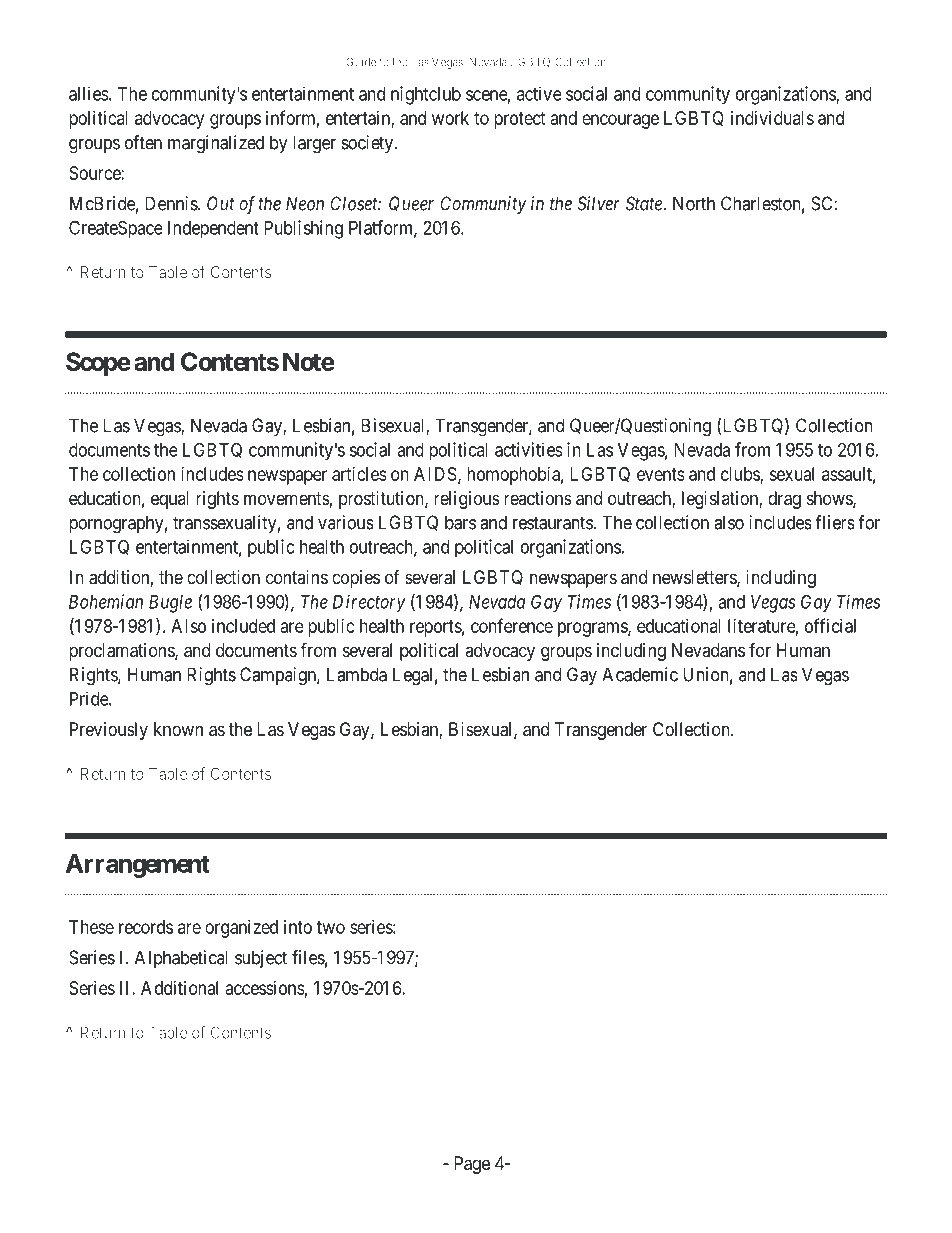 The height and width of the page is (1233, 952). Describe the element at coordinates (181, 959) in the page. I see `Alphabetical` at that location.
